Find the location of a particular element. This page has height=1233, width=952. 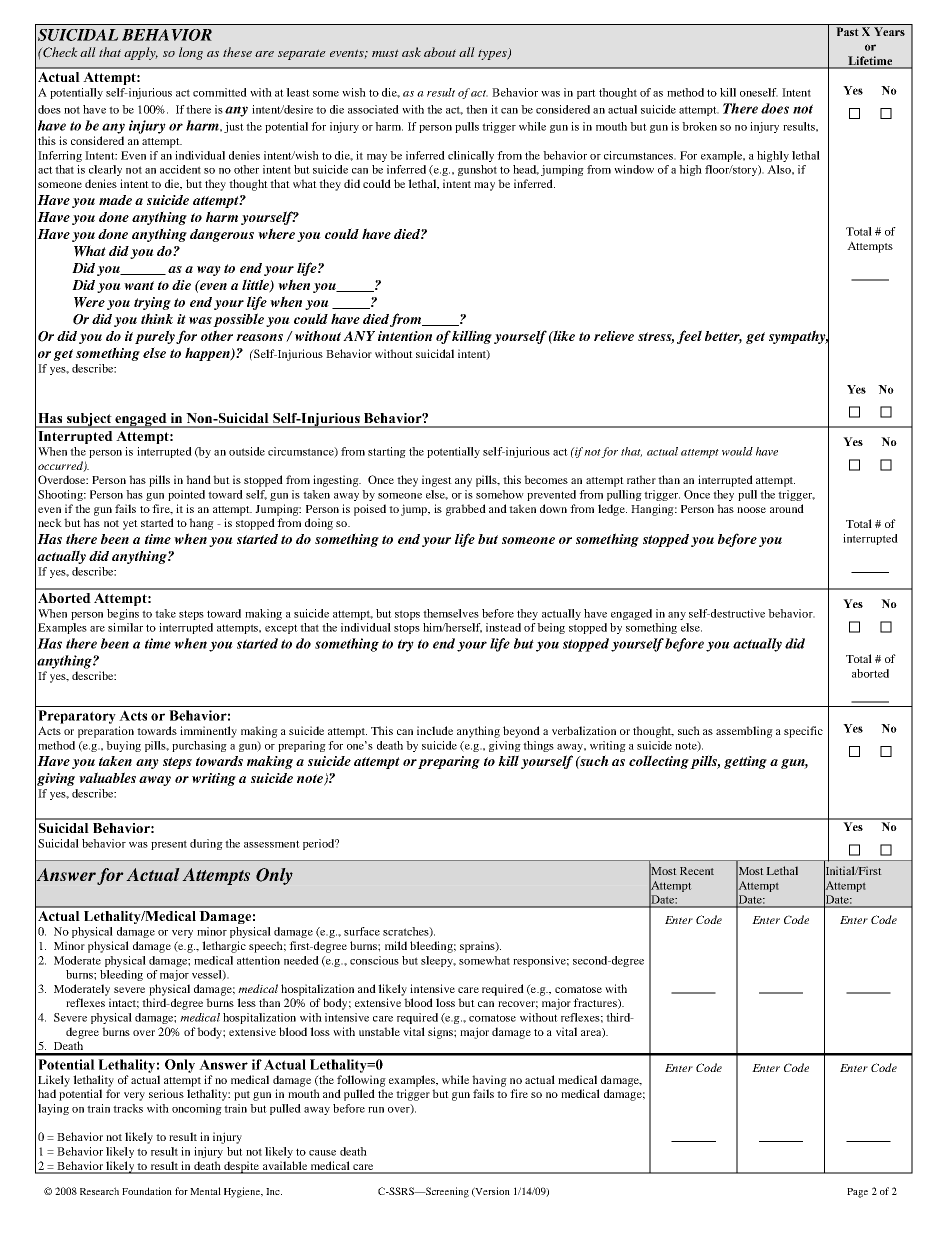

begins is located at coordinates (123, 614).
